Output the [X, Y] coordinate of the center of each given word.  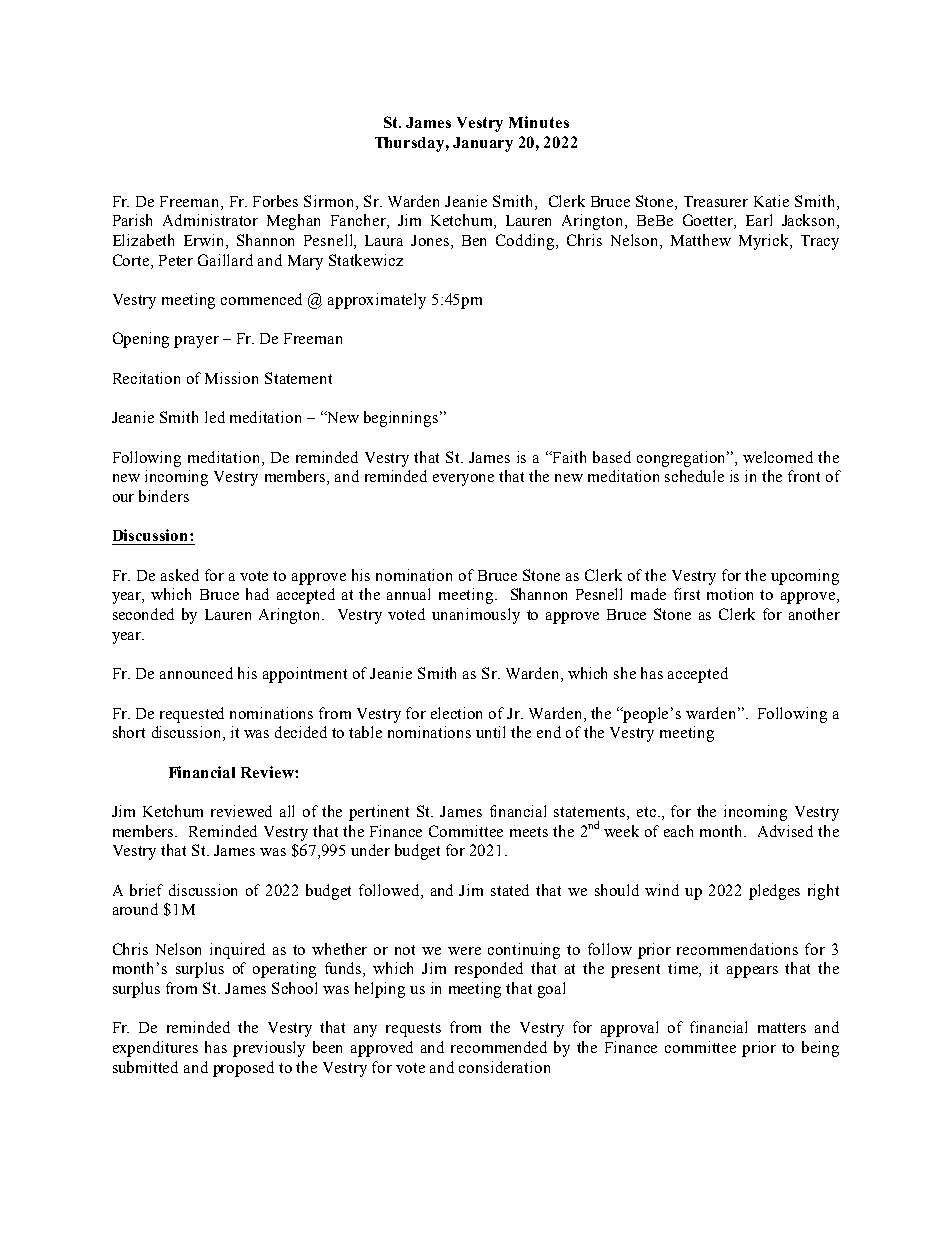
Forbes [275, 201]
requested [192, 715]
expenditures [155, 1049]
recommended [499, 1047]
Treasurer [716, 201]
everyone [463, 480]
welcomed [778, 457]
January [483, 144]
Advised [785, 831]
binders [164, 496]
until [490, 732]
